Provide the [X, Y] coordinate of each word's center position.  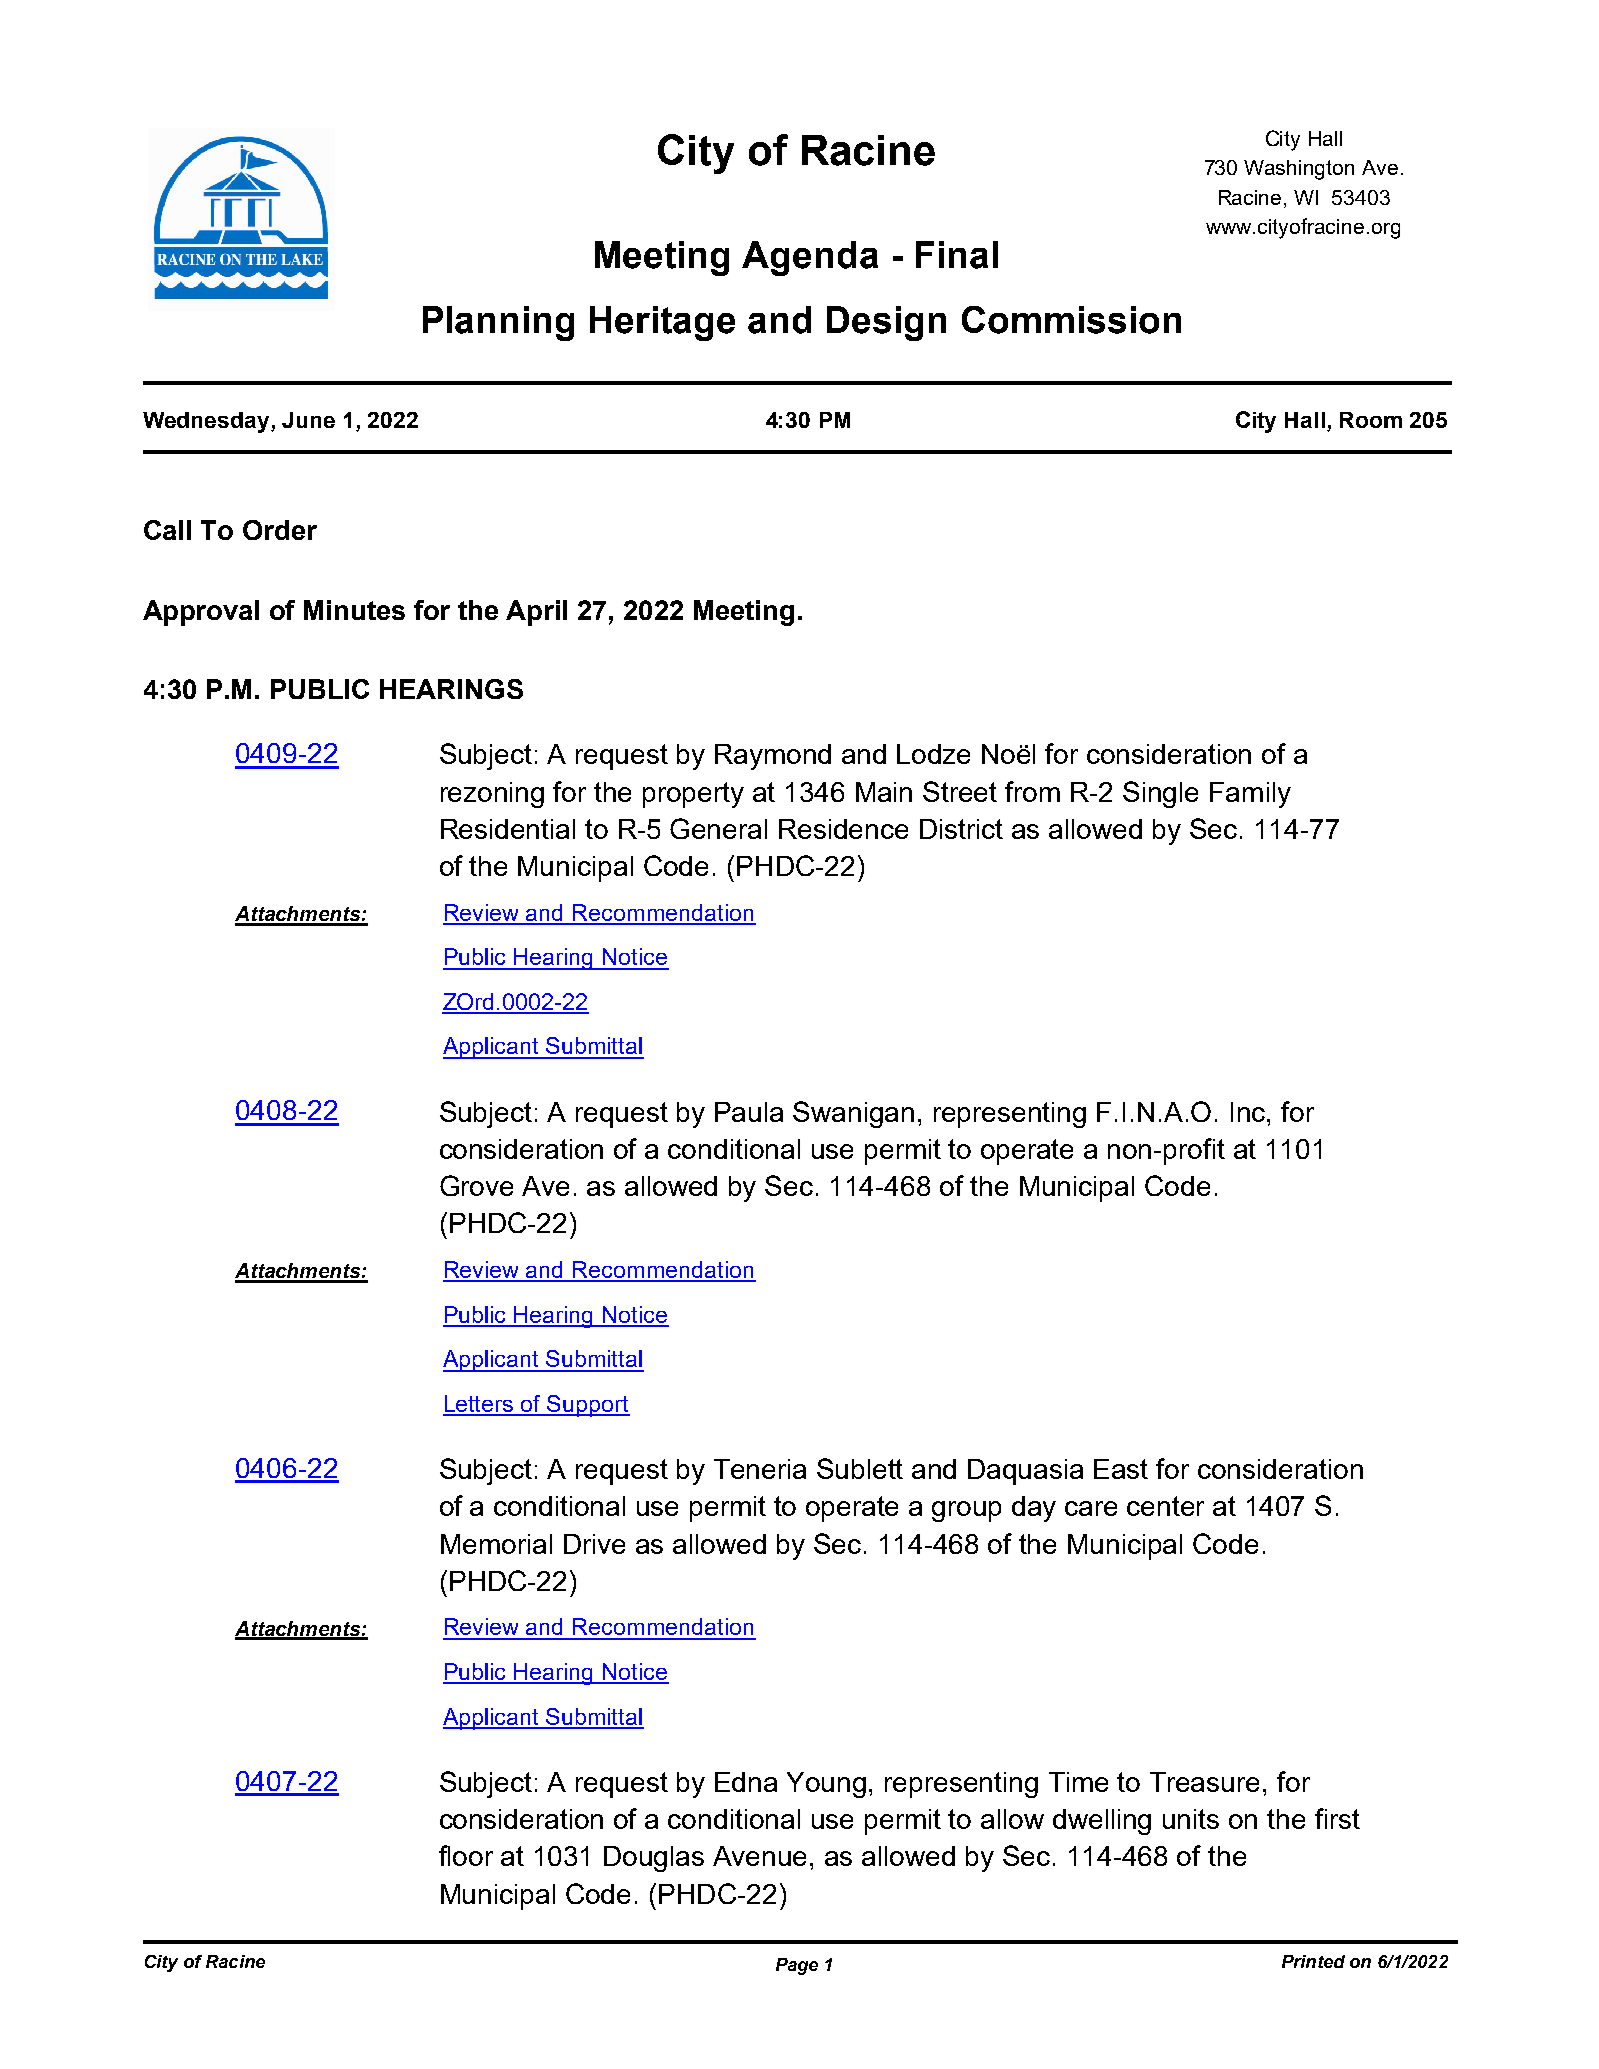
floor [466, 1855]
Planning [498, 323]
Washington [1299, 170]
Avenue [759, 1856]
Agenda [810, 258]
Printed [1313, 1961]
